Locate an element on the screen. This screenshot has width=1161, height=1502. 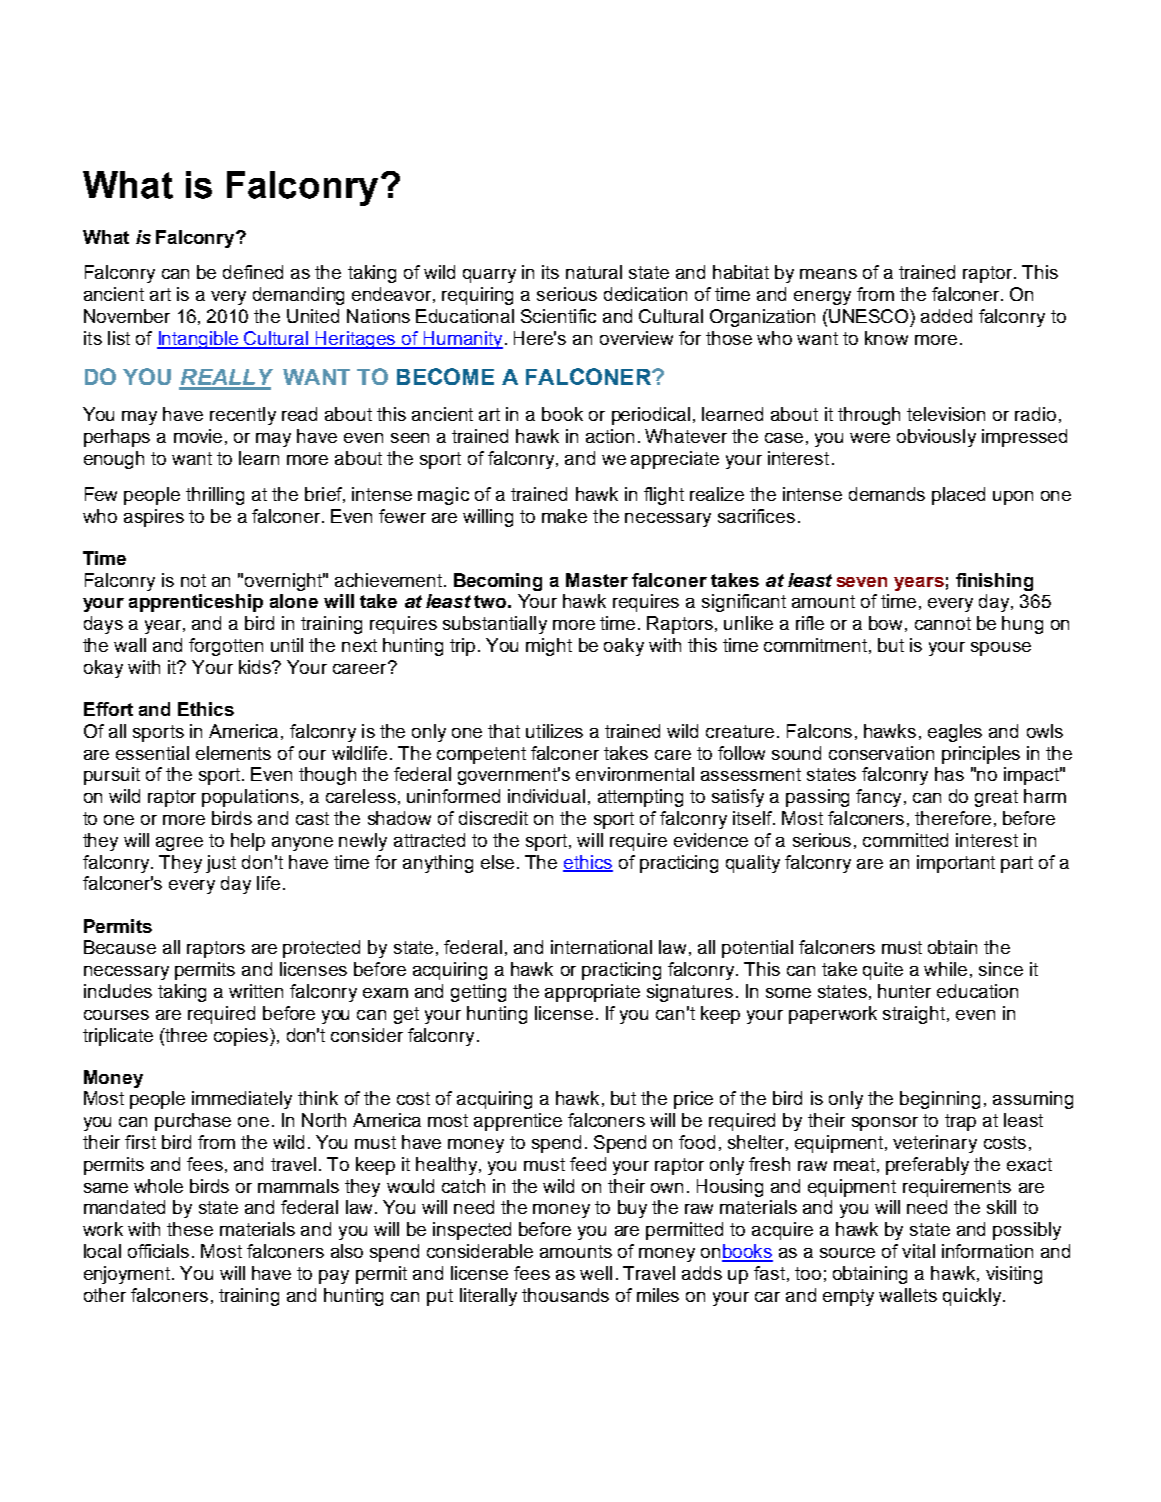
Scientific is located at coordinates (558, 316).
